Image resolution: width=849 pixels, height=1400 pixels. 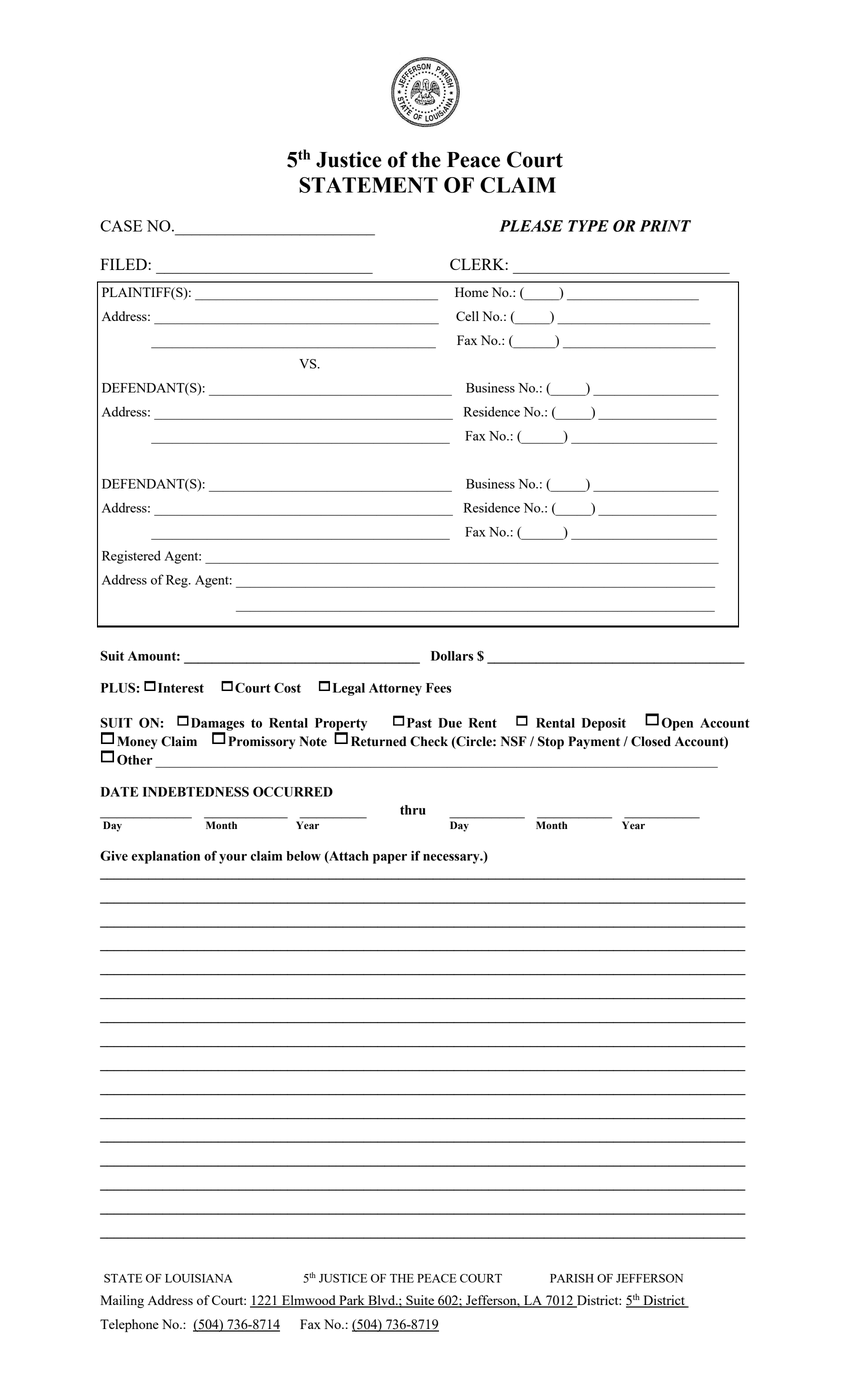 What do you see at coordinates (604, 724) in the document?
I see `Deposit` at bounding box center [604, 724].
